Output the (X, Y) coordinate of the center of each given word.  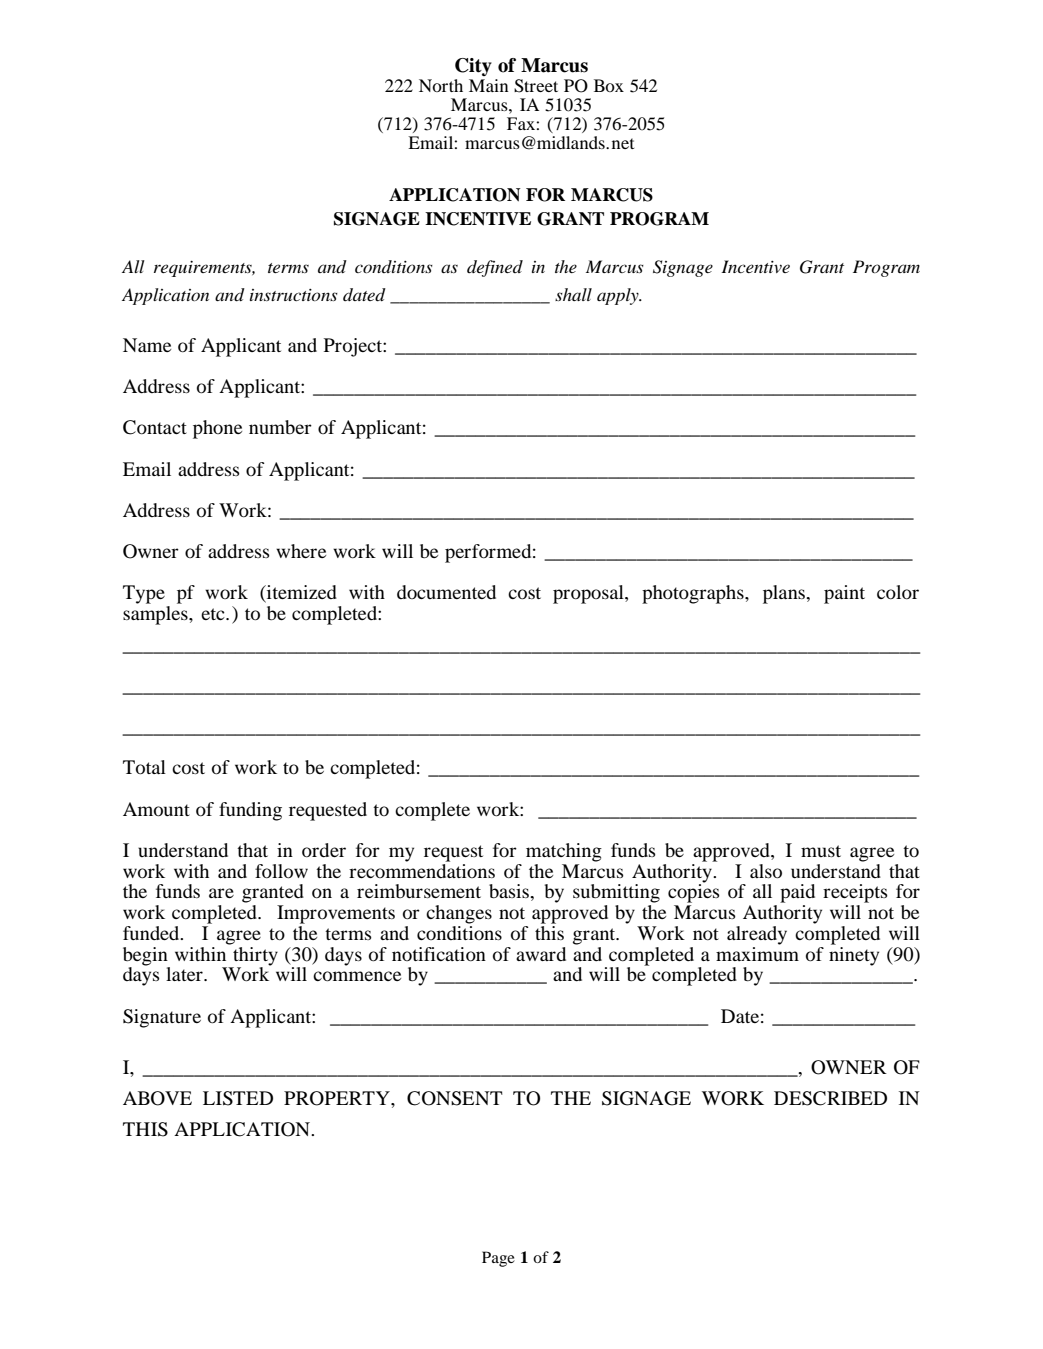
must (821, 851)
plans (785, 594)
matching (564, 852)
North (441, 85)
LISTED (238, 1098)
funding (250, 811)
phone (217, 429)
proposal (589, 594)
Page (498, 1259)
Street (536, 86)
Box (609, 85)
